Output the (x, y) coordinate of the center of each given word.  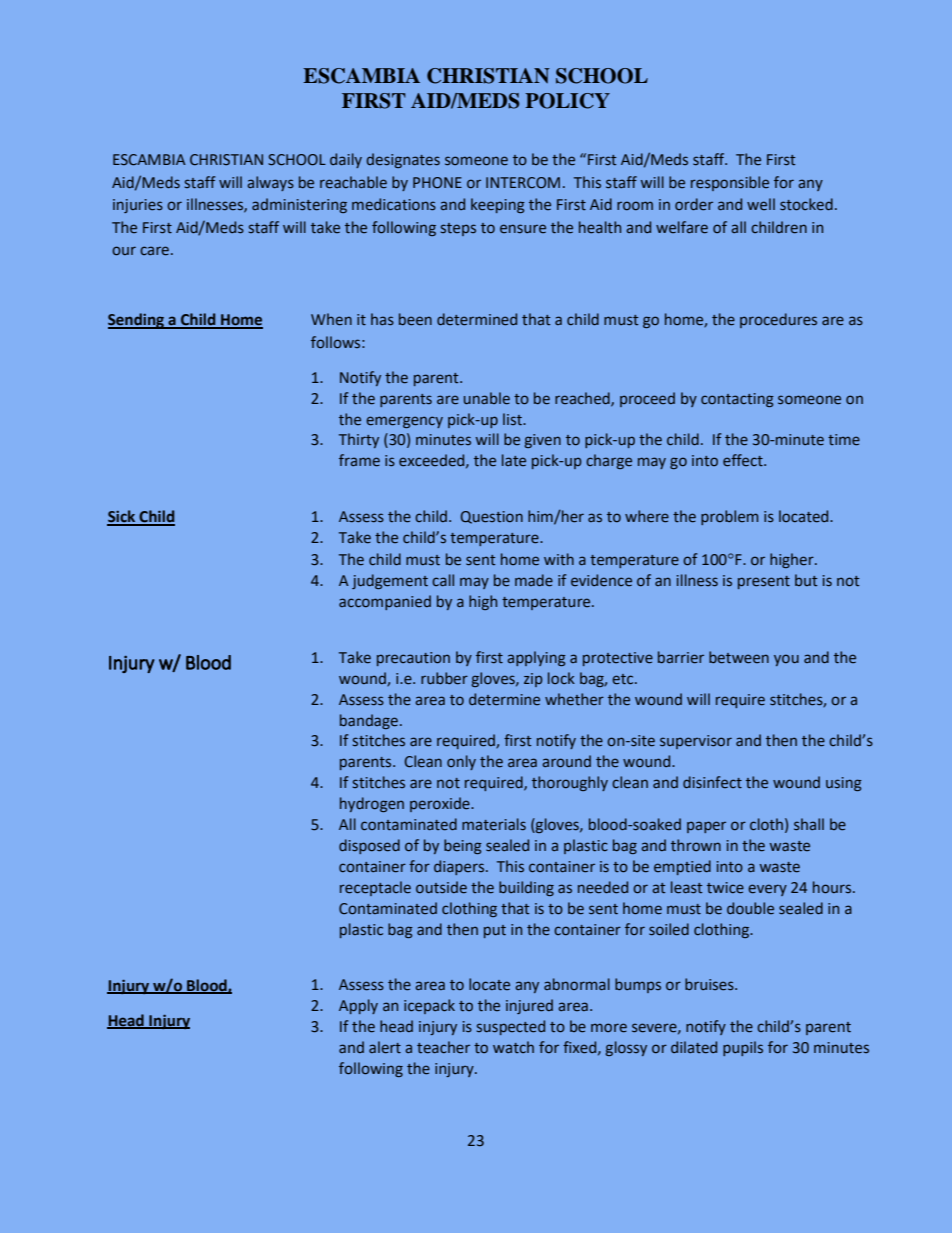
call (443, 580)
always (270, 183)
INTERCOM (523, 183)
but (806, 580)
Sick (122, 517)
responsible (730, 183)
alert (385, 1047)
